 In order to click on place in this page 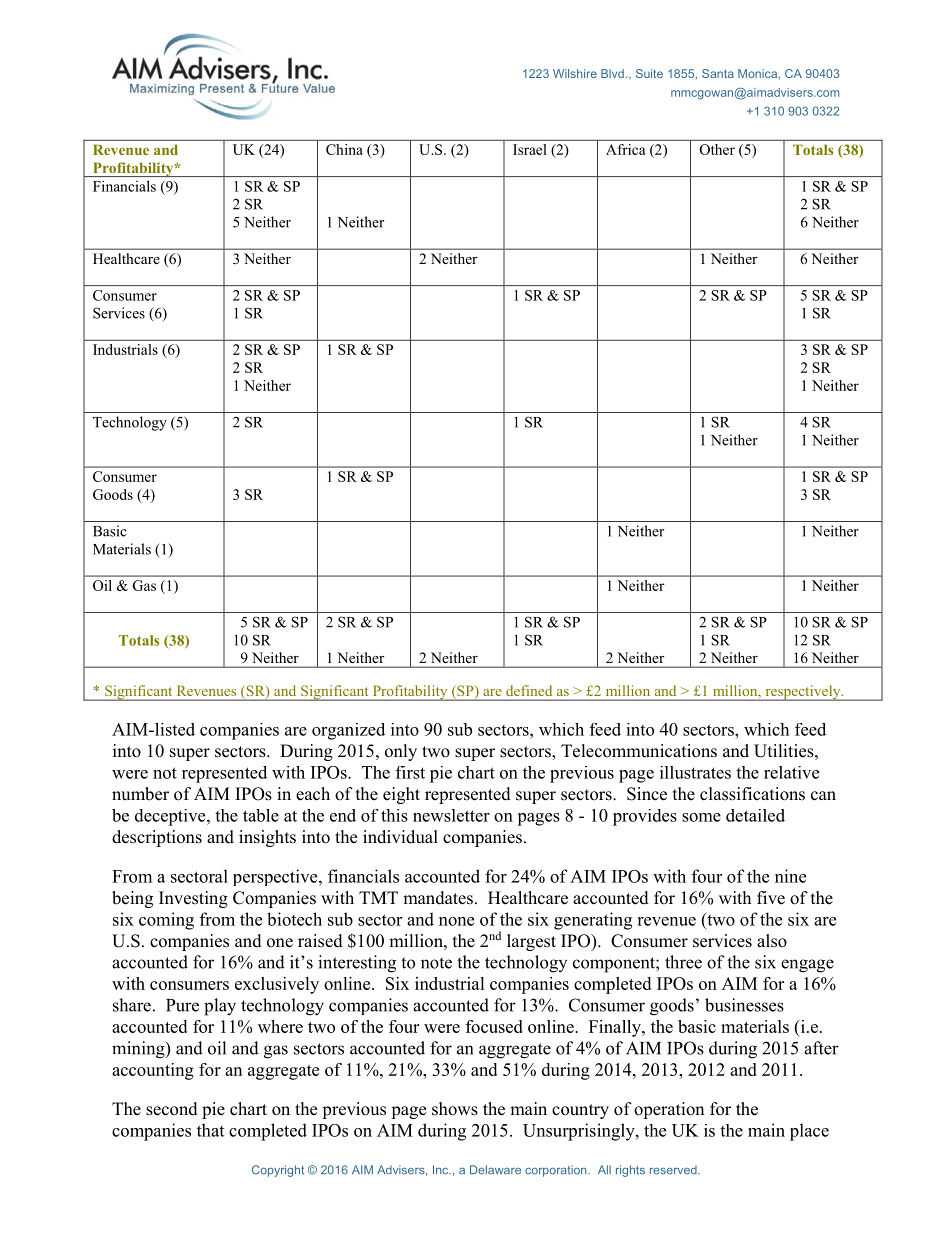, I will do `click(809, 1132)`.
